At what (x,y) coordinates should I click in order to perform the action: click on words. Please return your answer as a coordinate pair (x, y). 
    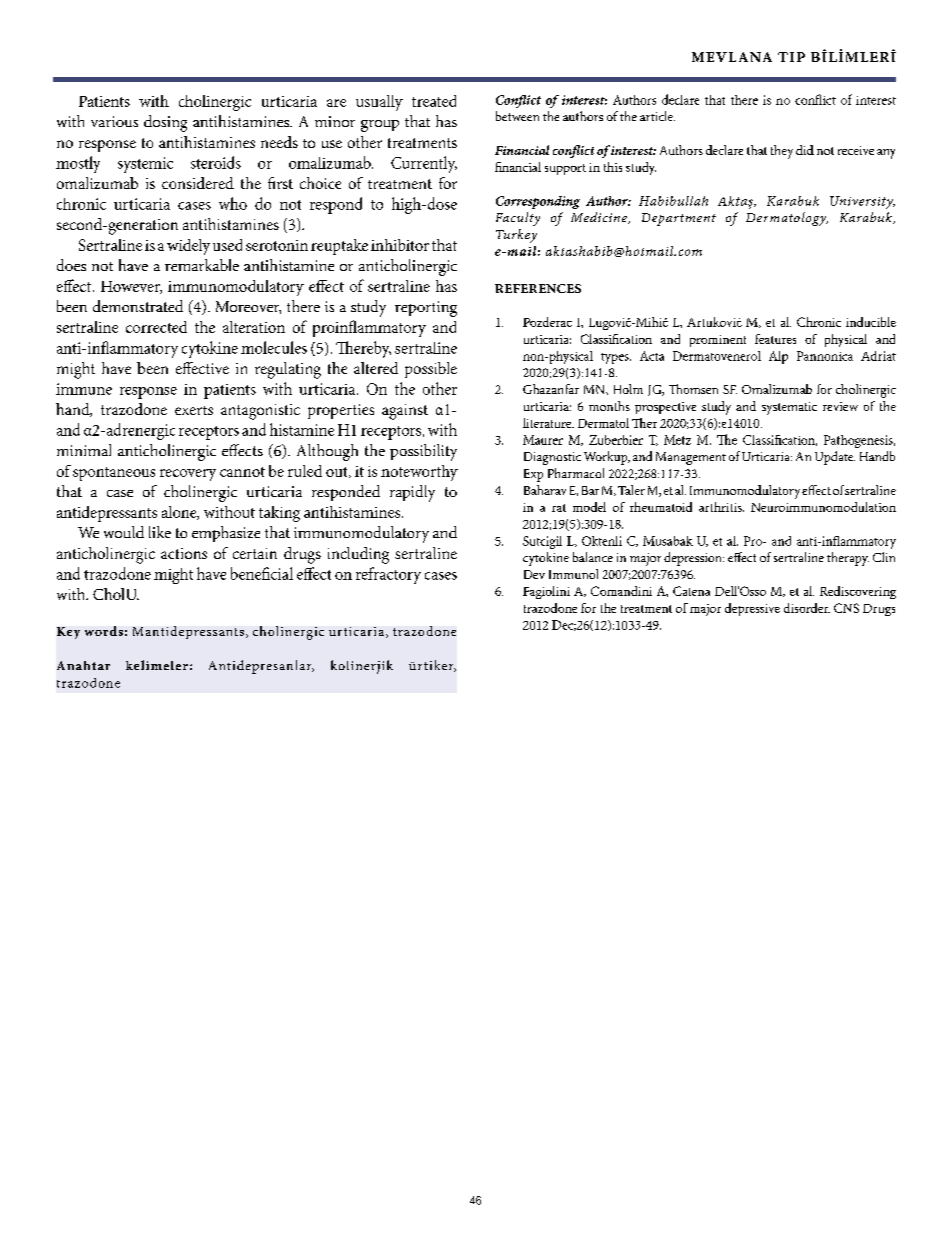
    Looking at the image, I should click on (104, 631).
